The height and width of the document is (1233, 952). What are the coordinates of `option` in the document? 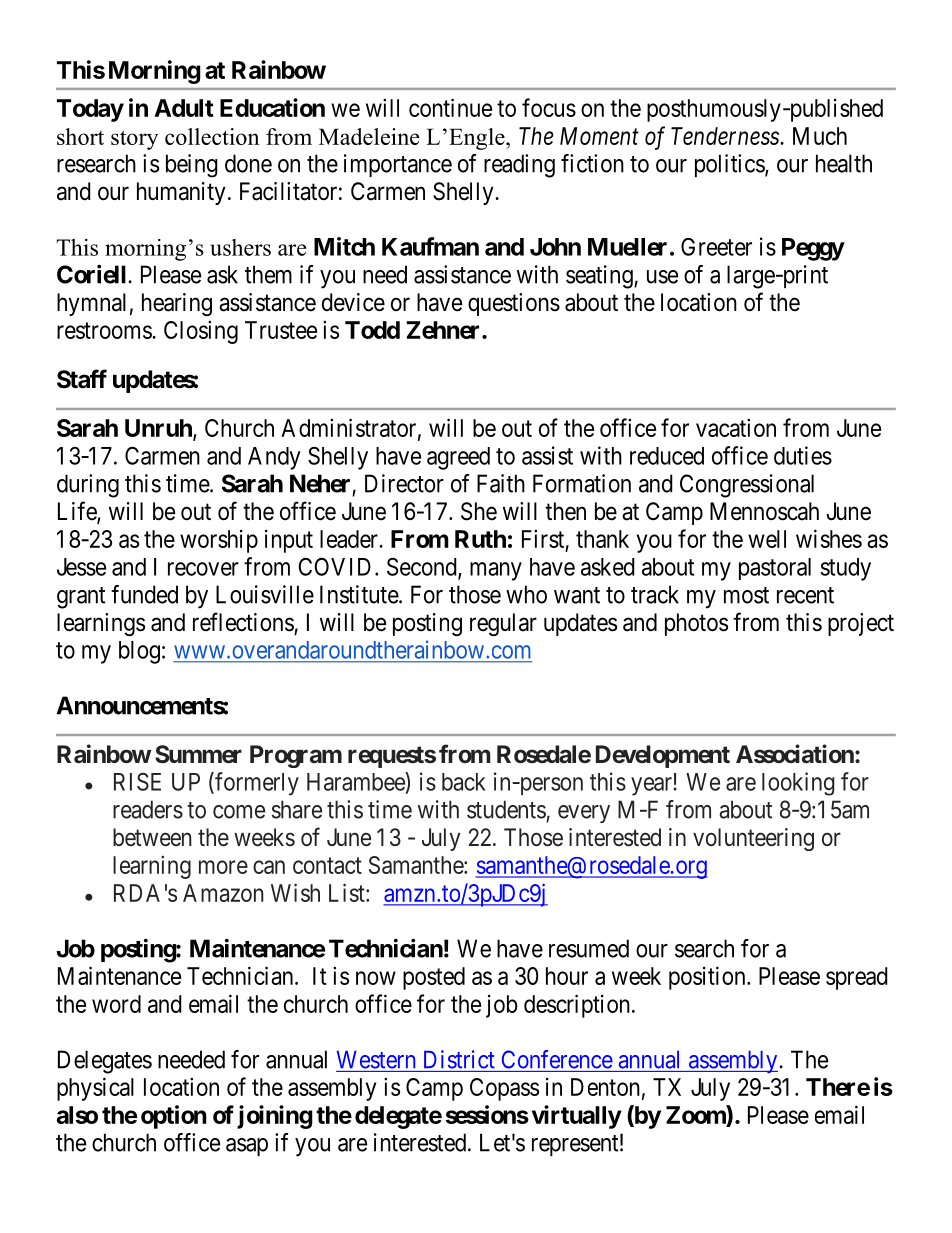 It's located at (174, 1117).
